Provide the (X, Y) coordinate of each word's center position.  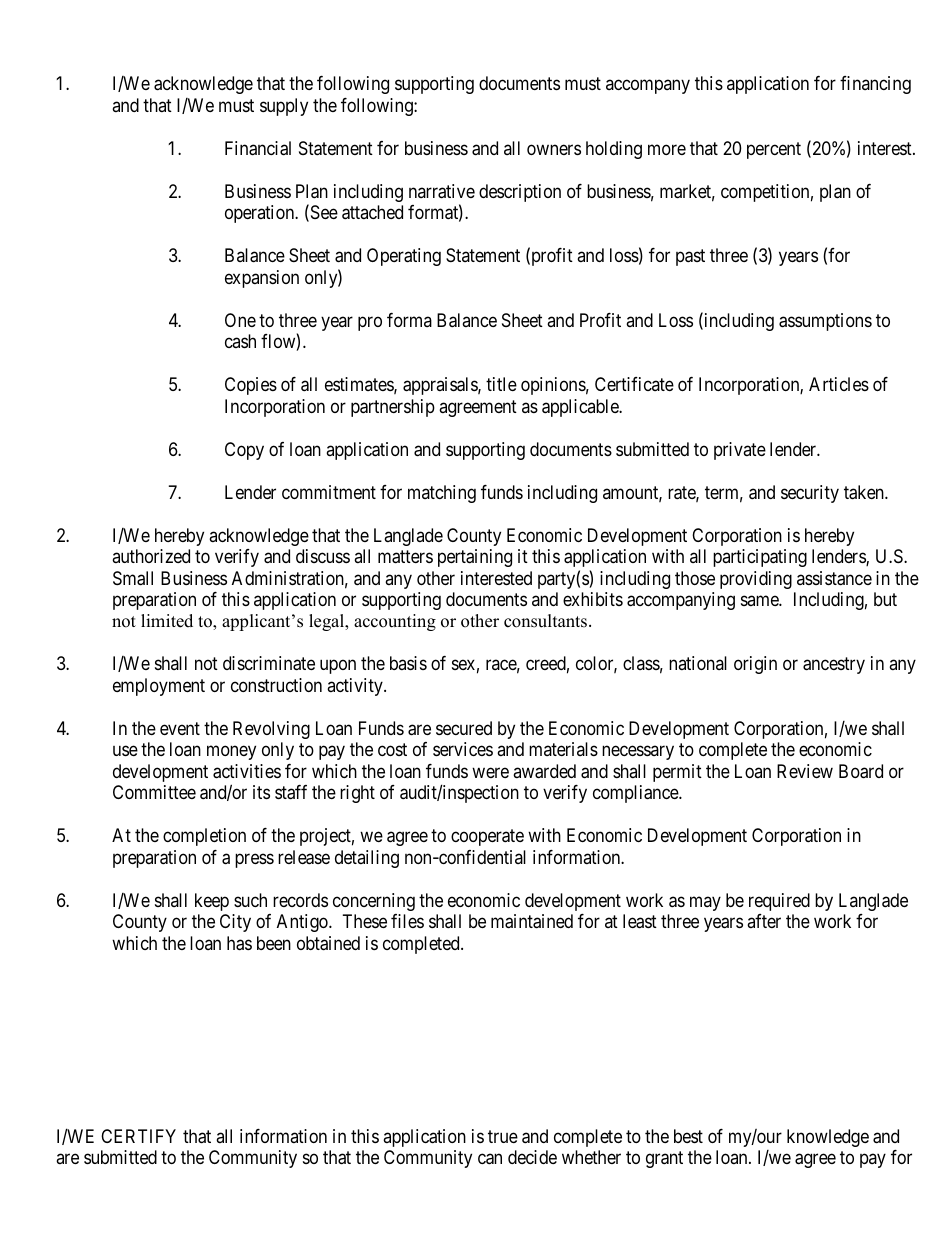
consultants (545, 621)
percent (774, 150)
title (501, 384)
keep (212, 902)
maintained (532, 921)
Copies (251, 386)
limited (167, 621)
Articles (839, 384)
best (688, 1136)
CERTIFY (138, 1136)
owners (554, 149)
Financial (258, 148)
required (779, 902)
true (503, 1136)
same (760, 600)
